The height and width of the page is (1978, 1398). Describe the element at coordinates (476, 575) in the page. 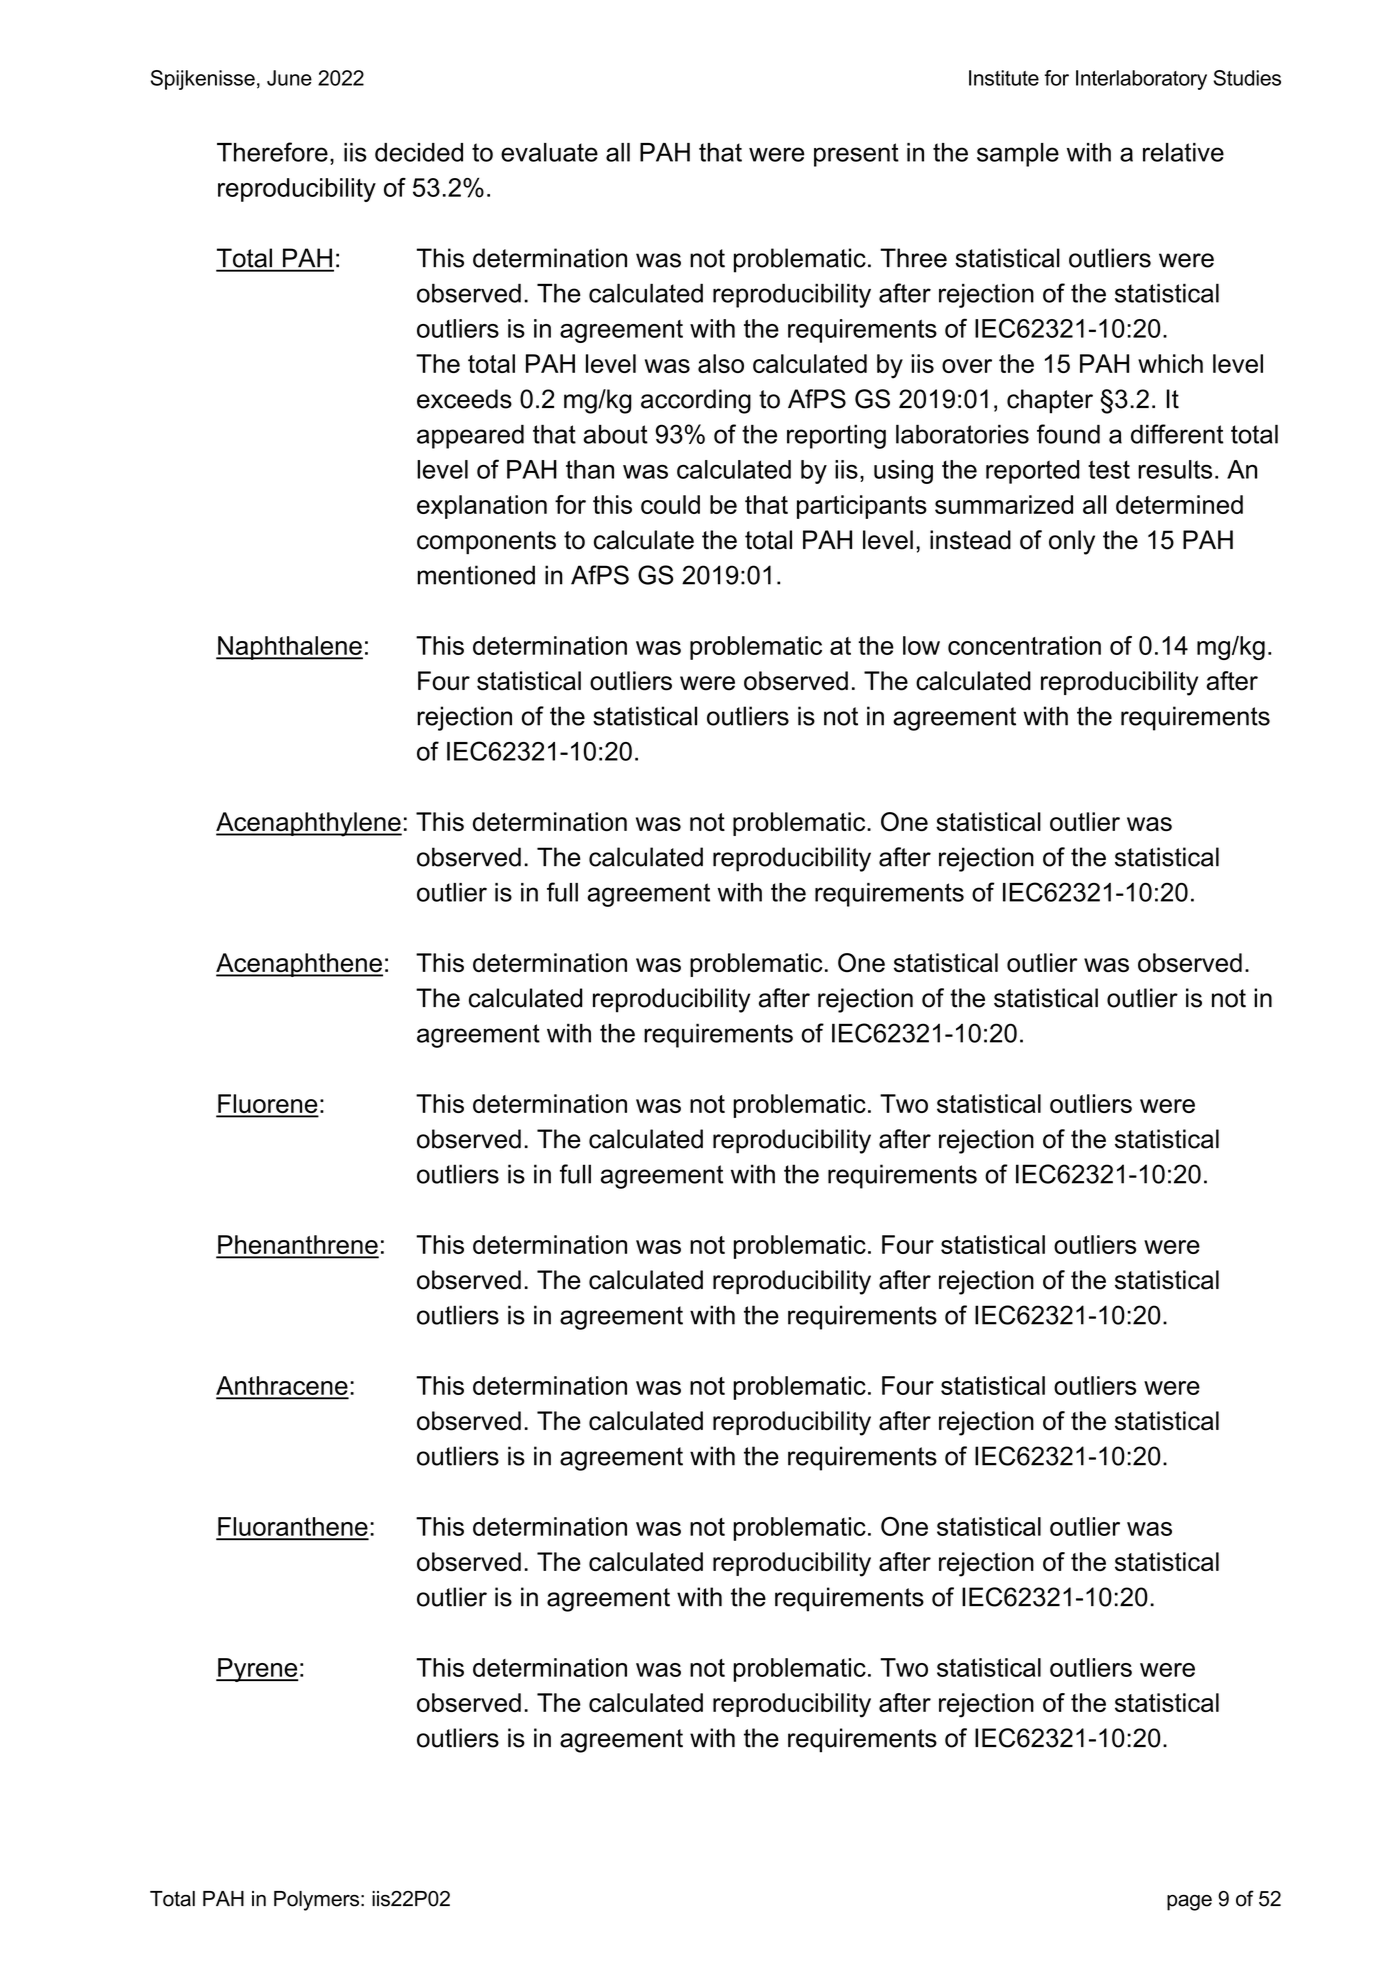

I see `mentioned` at that location.
